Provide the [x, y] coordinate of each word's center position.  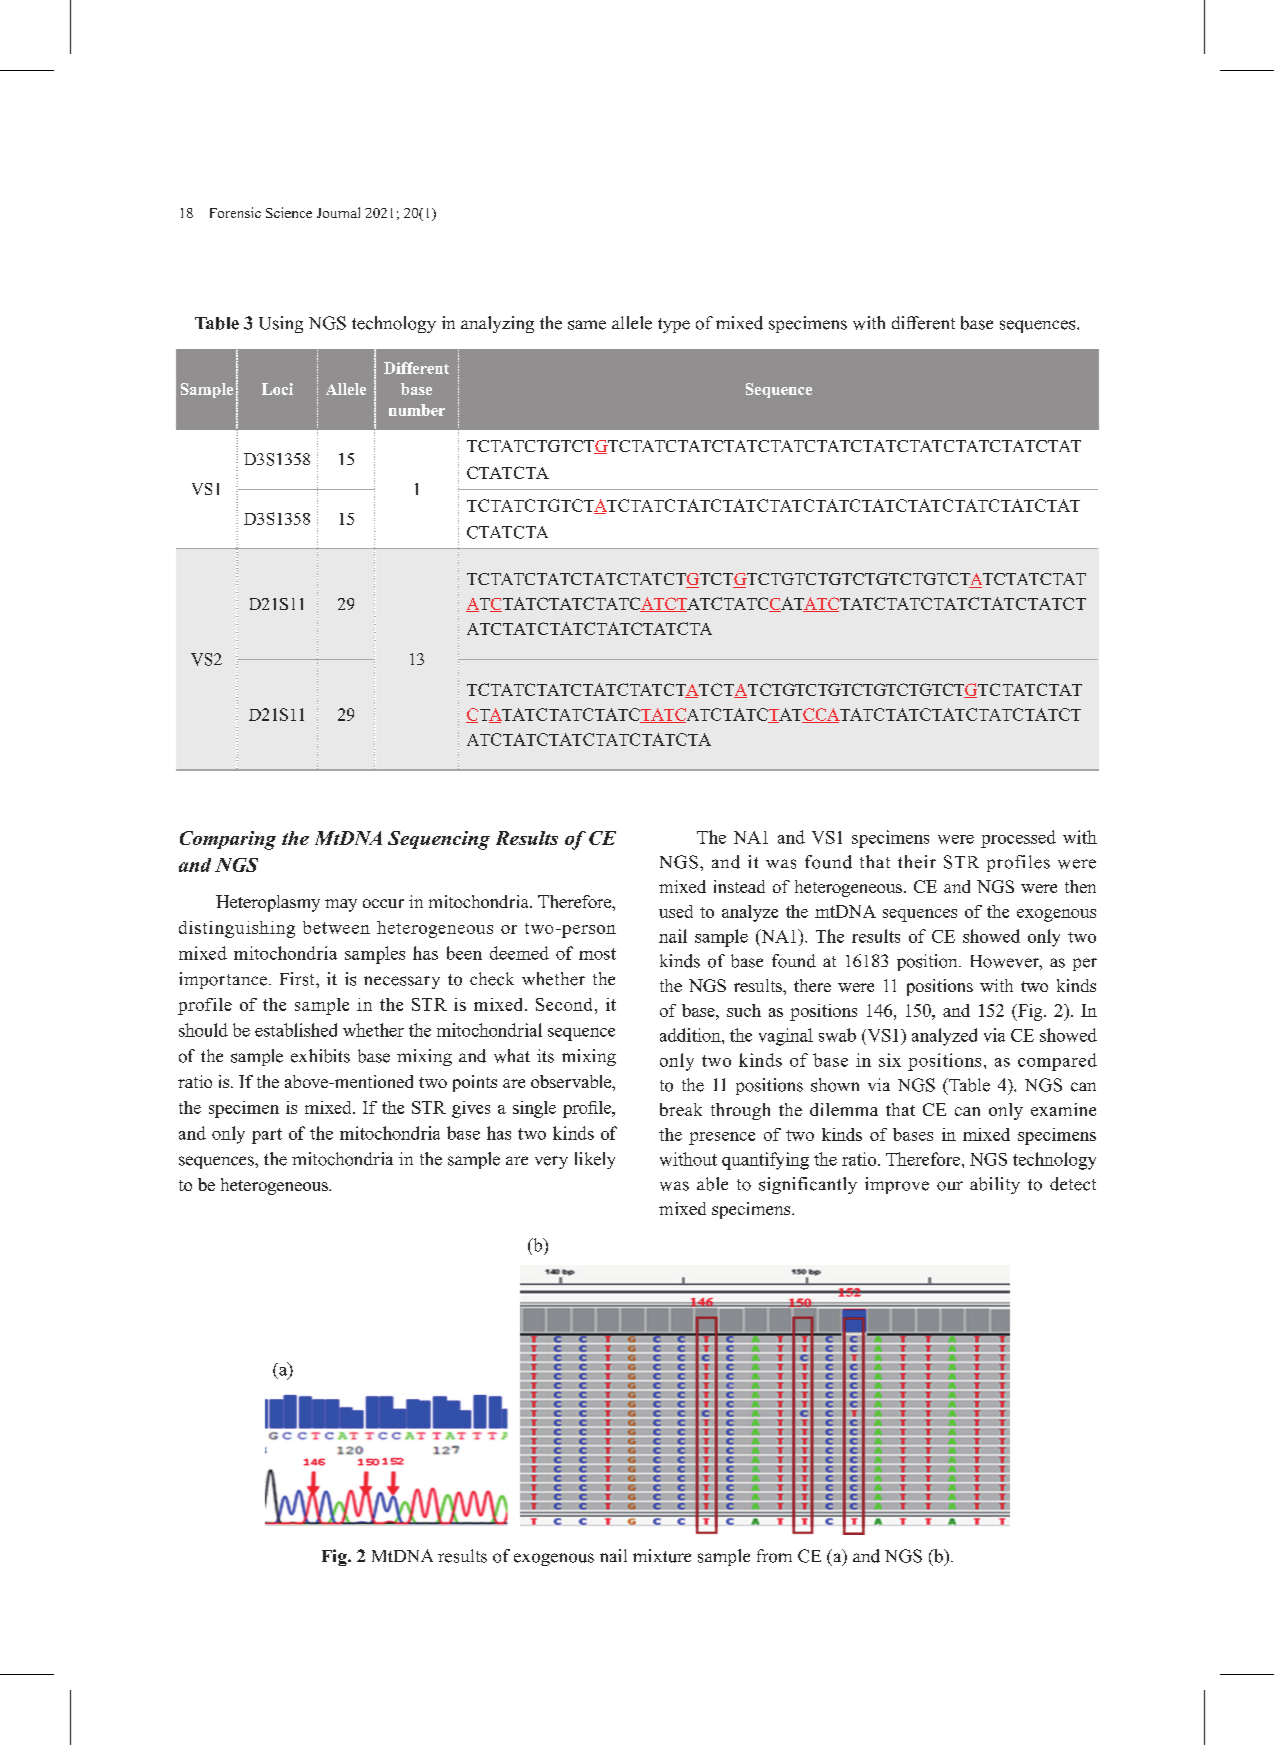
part [267, 1136]
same [587, 325]
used [676, 911]
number [417, 410]
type [674, 325]
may [341, 905]
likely [595, 1160]
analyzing [497, 324]
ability [995, 1185]
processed [1018, 839]
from [774, 1556]
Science [289, 212]
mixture [662, 1556]
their [917, 862]
